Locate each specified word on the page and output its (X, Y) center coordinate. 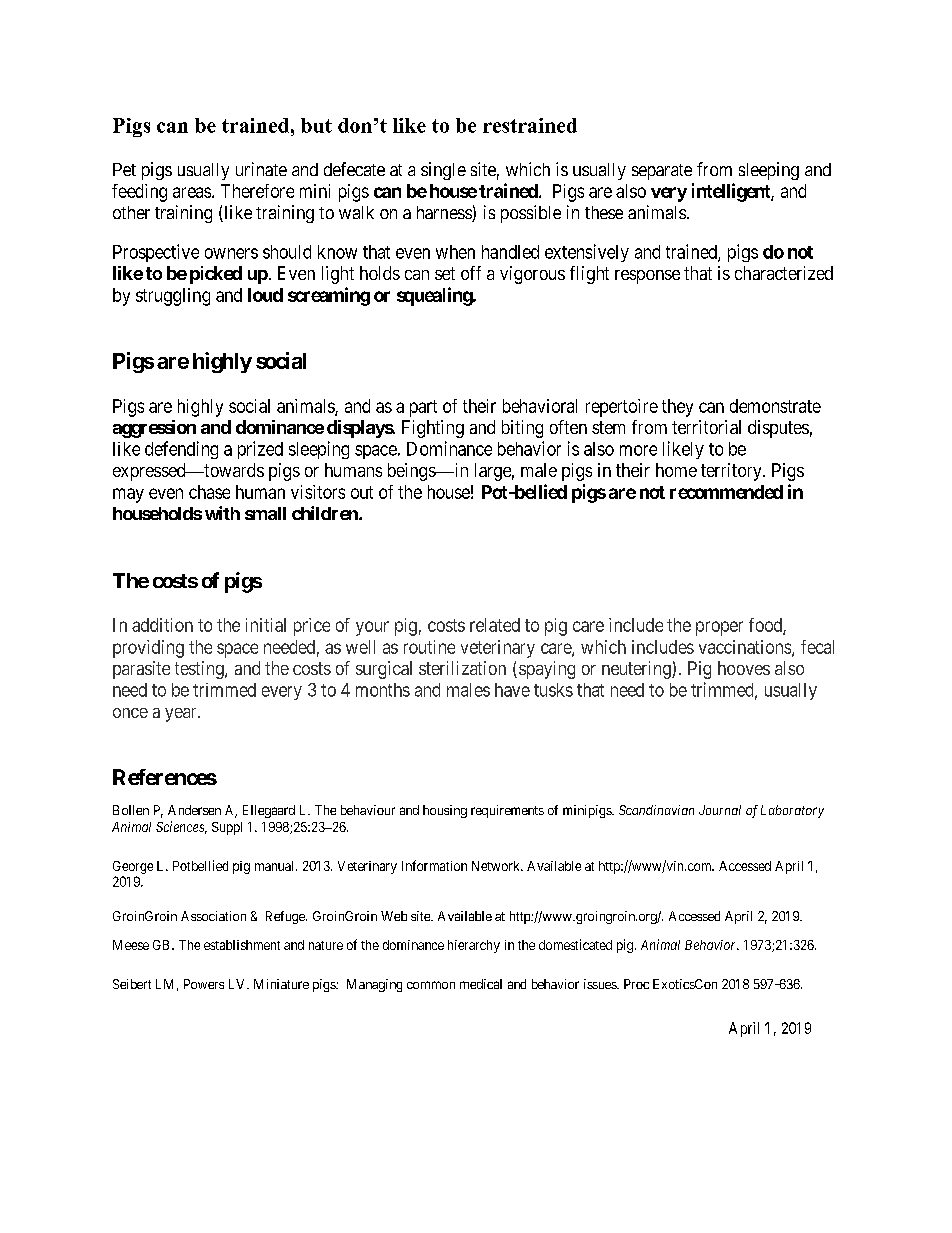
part (423, 408)
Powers (204, 984)
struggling (173, 297)
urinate (261, 169)
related (495, 625)
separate (662, 172)
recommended (726, 492)
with (222, 513)
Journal (720, 810)
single (443, 171)
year (182, 715)
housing (445, 811)
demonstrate (775, 406)
